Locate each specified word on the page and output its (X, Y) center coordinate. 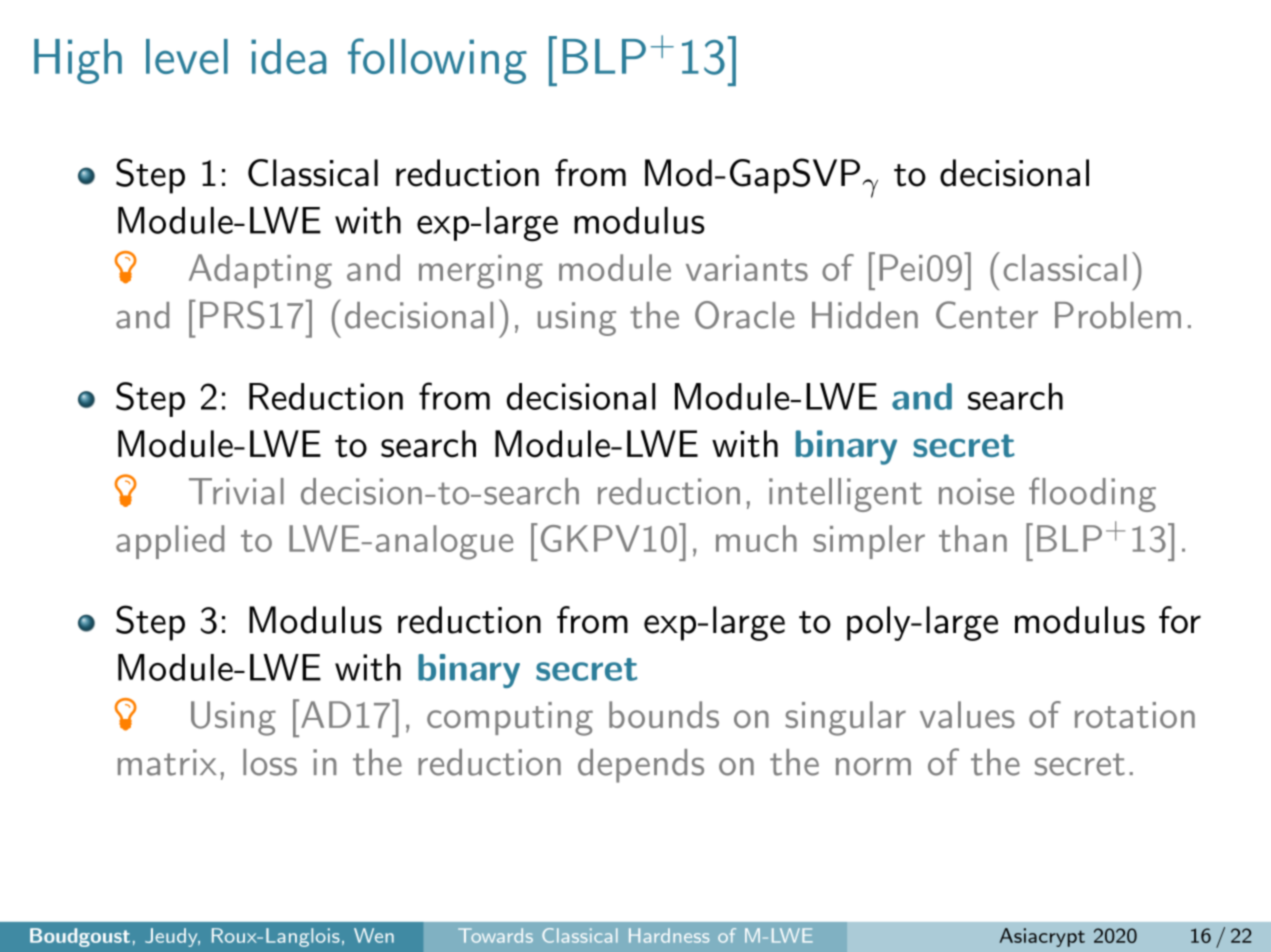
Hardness (669, 935)
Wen (374, 935)
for (1180, 620)
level (187, 56)
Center (987, 315)
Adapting (260, 271)
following (437, 61)
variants (747, 268)
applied (170, 542)
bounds (664, 714)
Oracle (745, 315)
